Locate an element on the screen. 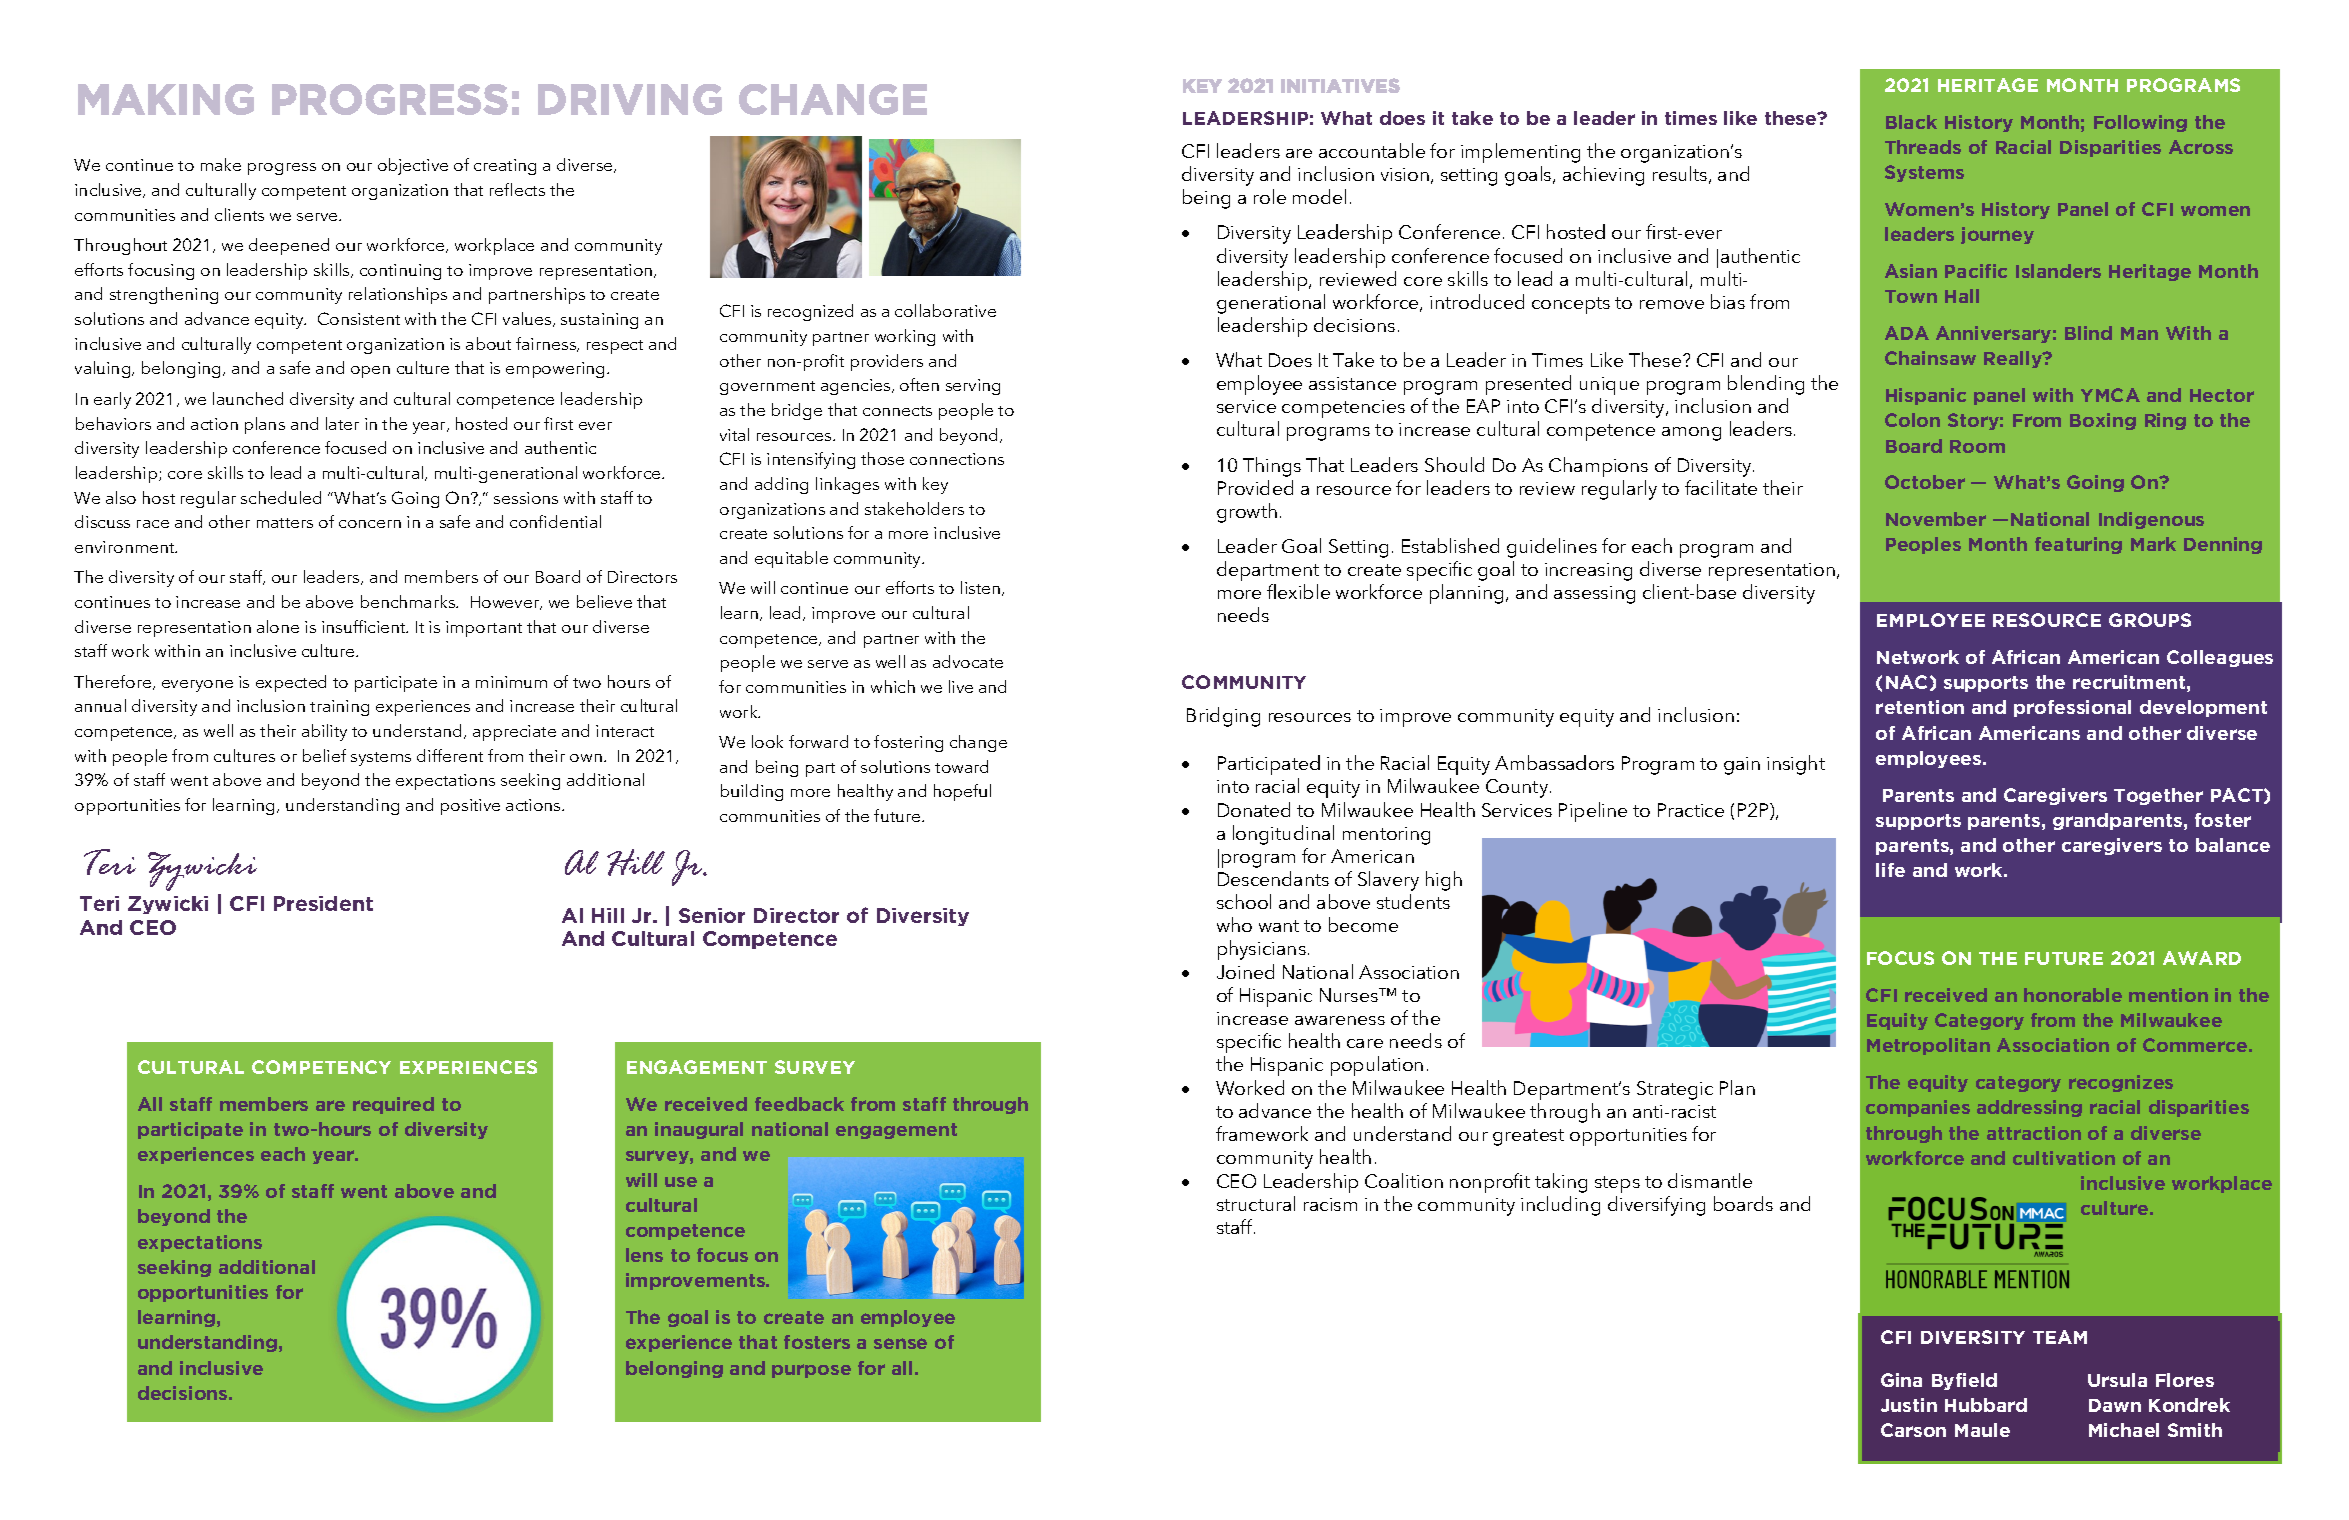 This screenshot has height=1520, width=2349. objective is located at coordinates (413, 166).
